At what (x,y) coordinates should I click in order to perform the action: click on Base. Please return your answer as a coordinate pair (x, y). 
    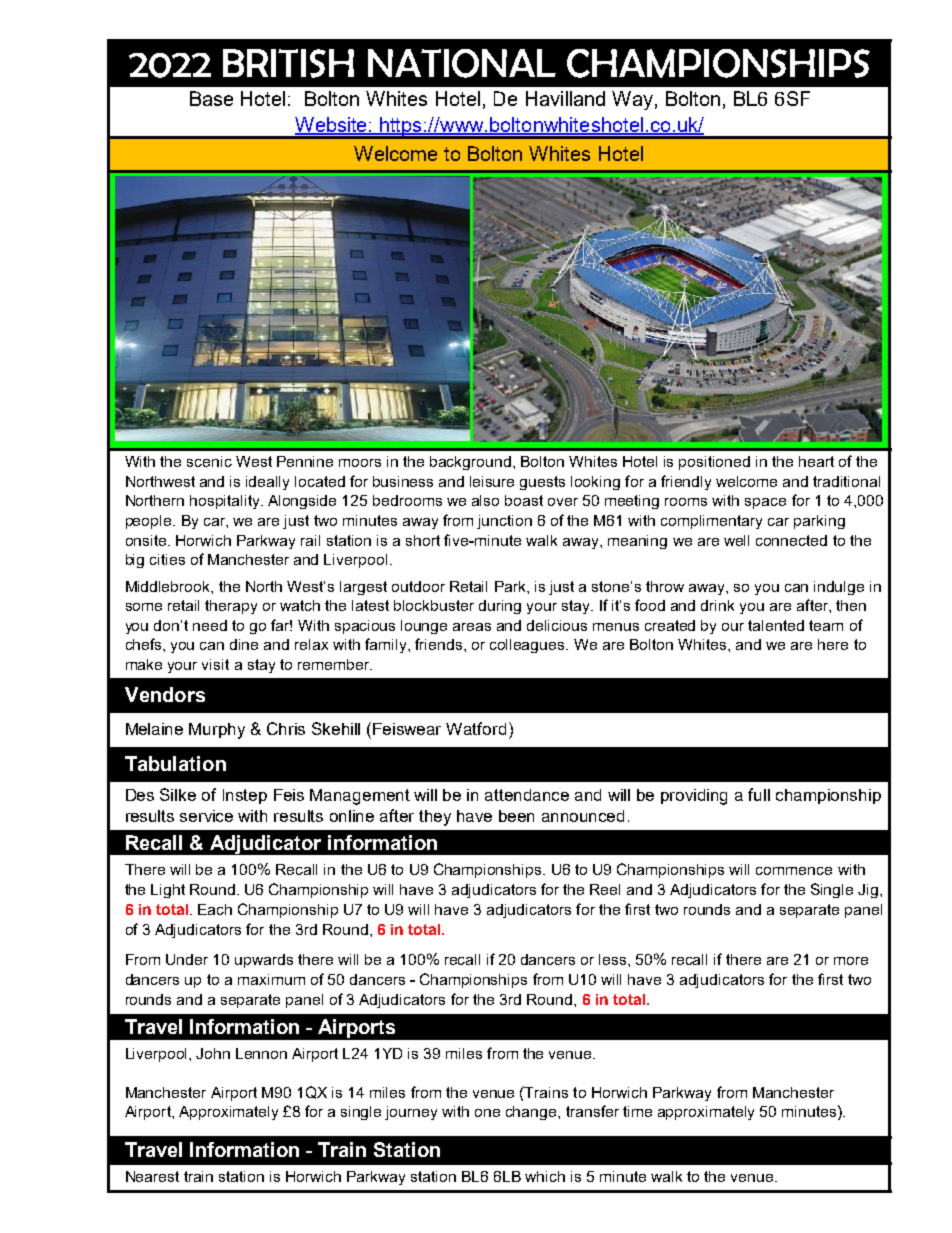
    Looking at the image, I should click on (211, 98).
